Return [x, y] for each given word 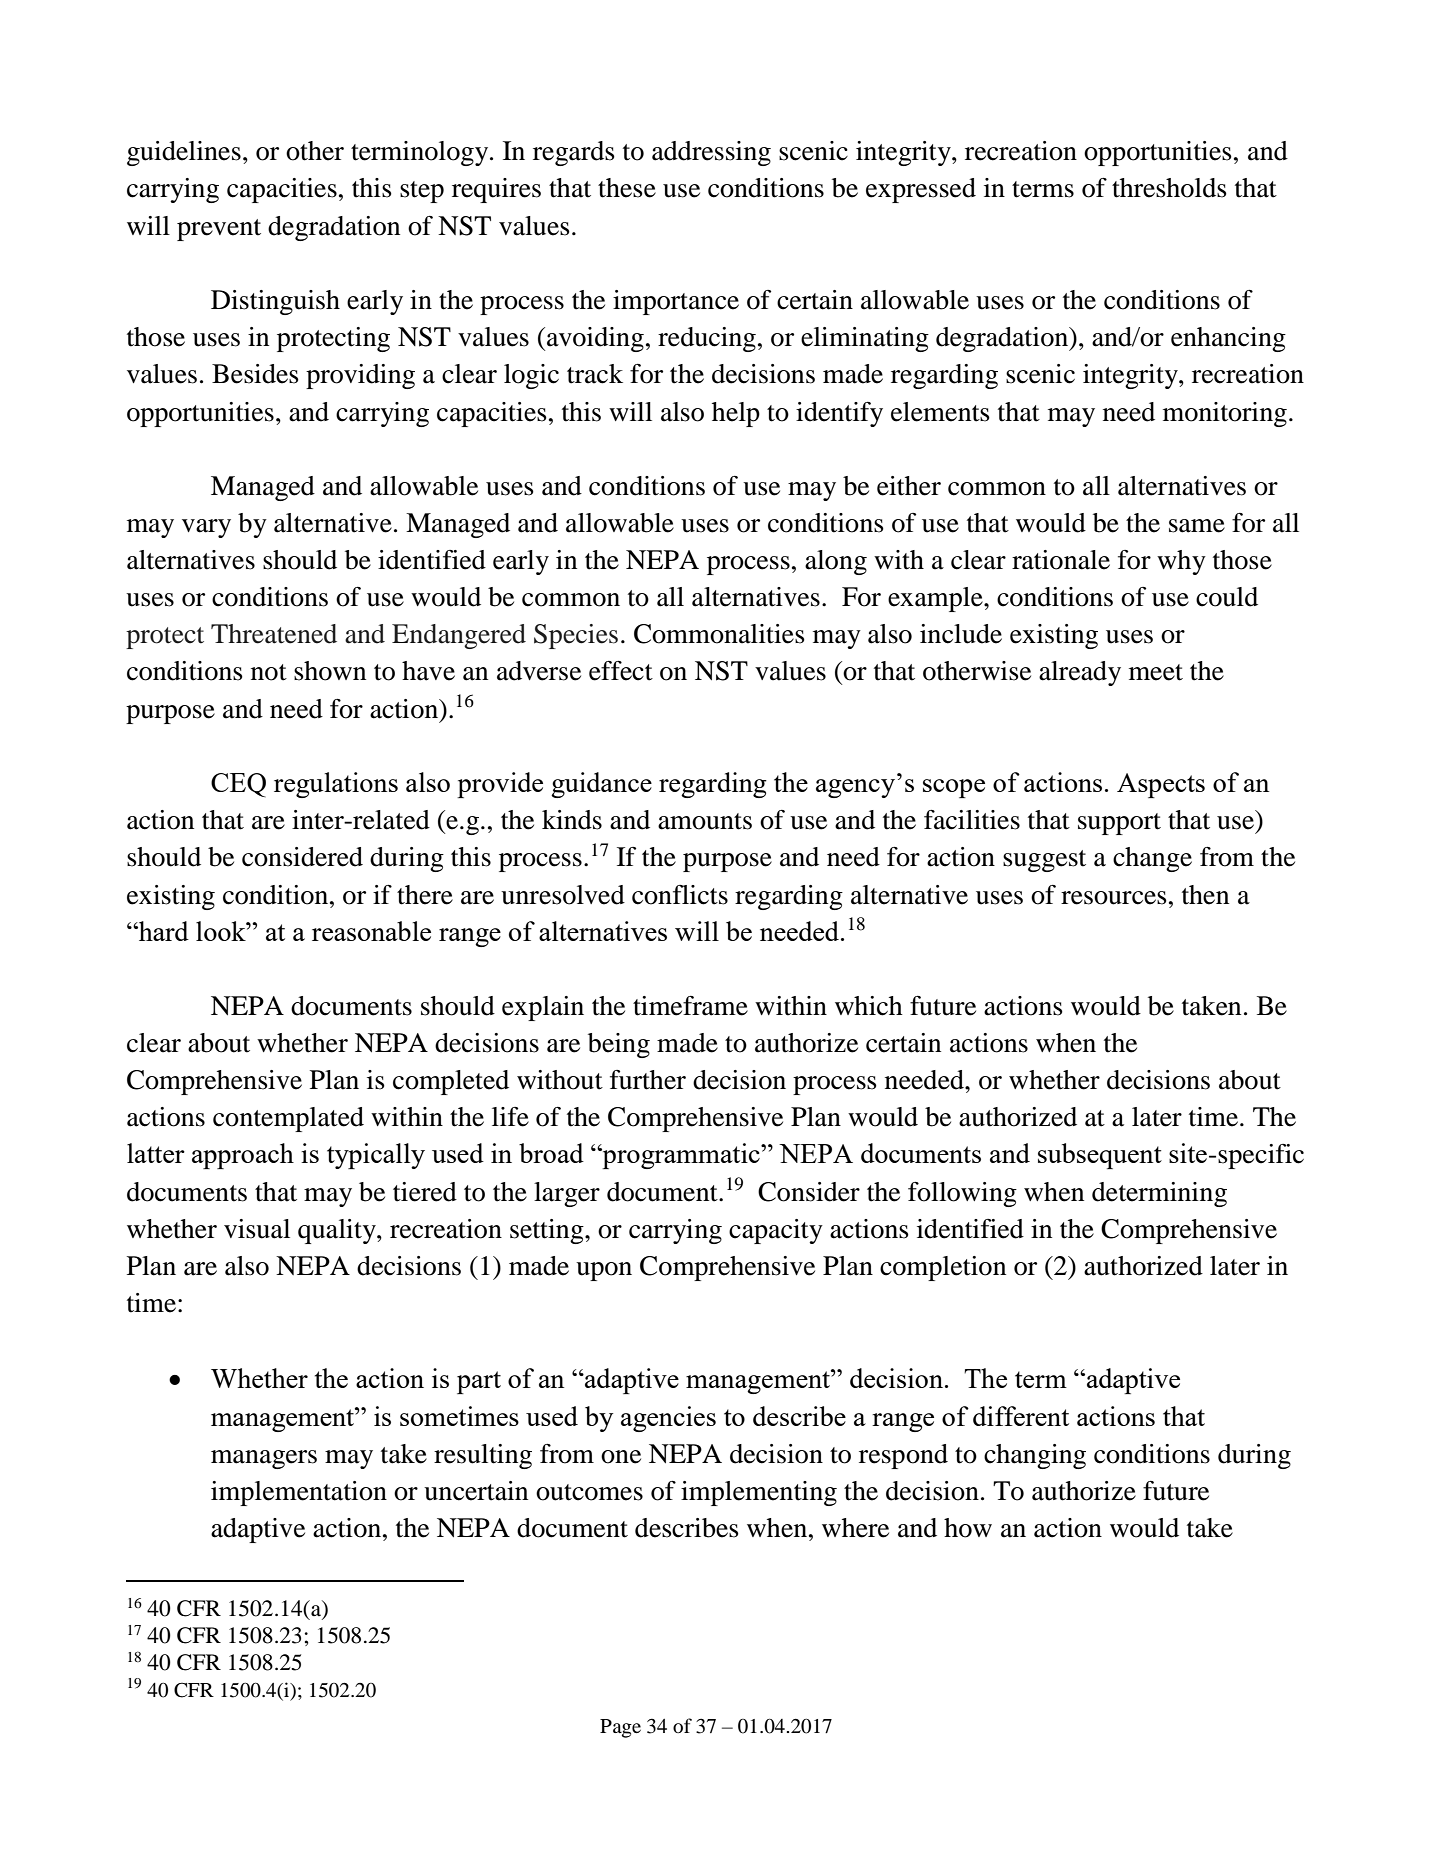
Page [620, 1728]
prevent [219, 230]
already [1080, 673]
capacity [776, 1231]
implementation [299, 1493]
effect [621, 671]
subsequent [1100, 1156]
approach [243, 1156]
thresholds [1169, 188]
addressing [711, 153]
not [269, 672]
